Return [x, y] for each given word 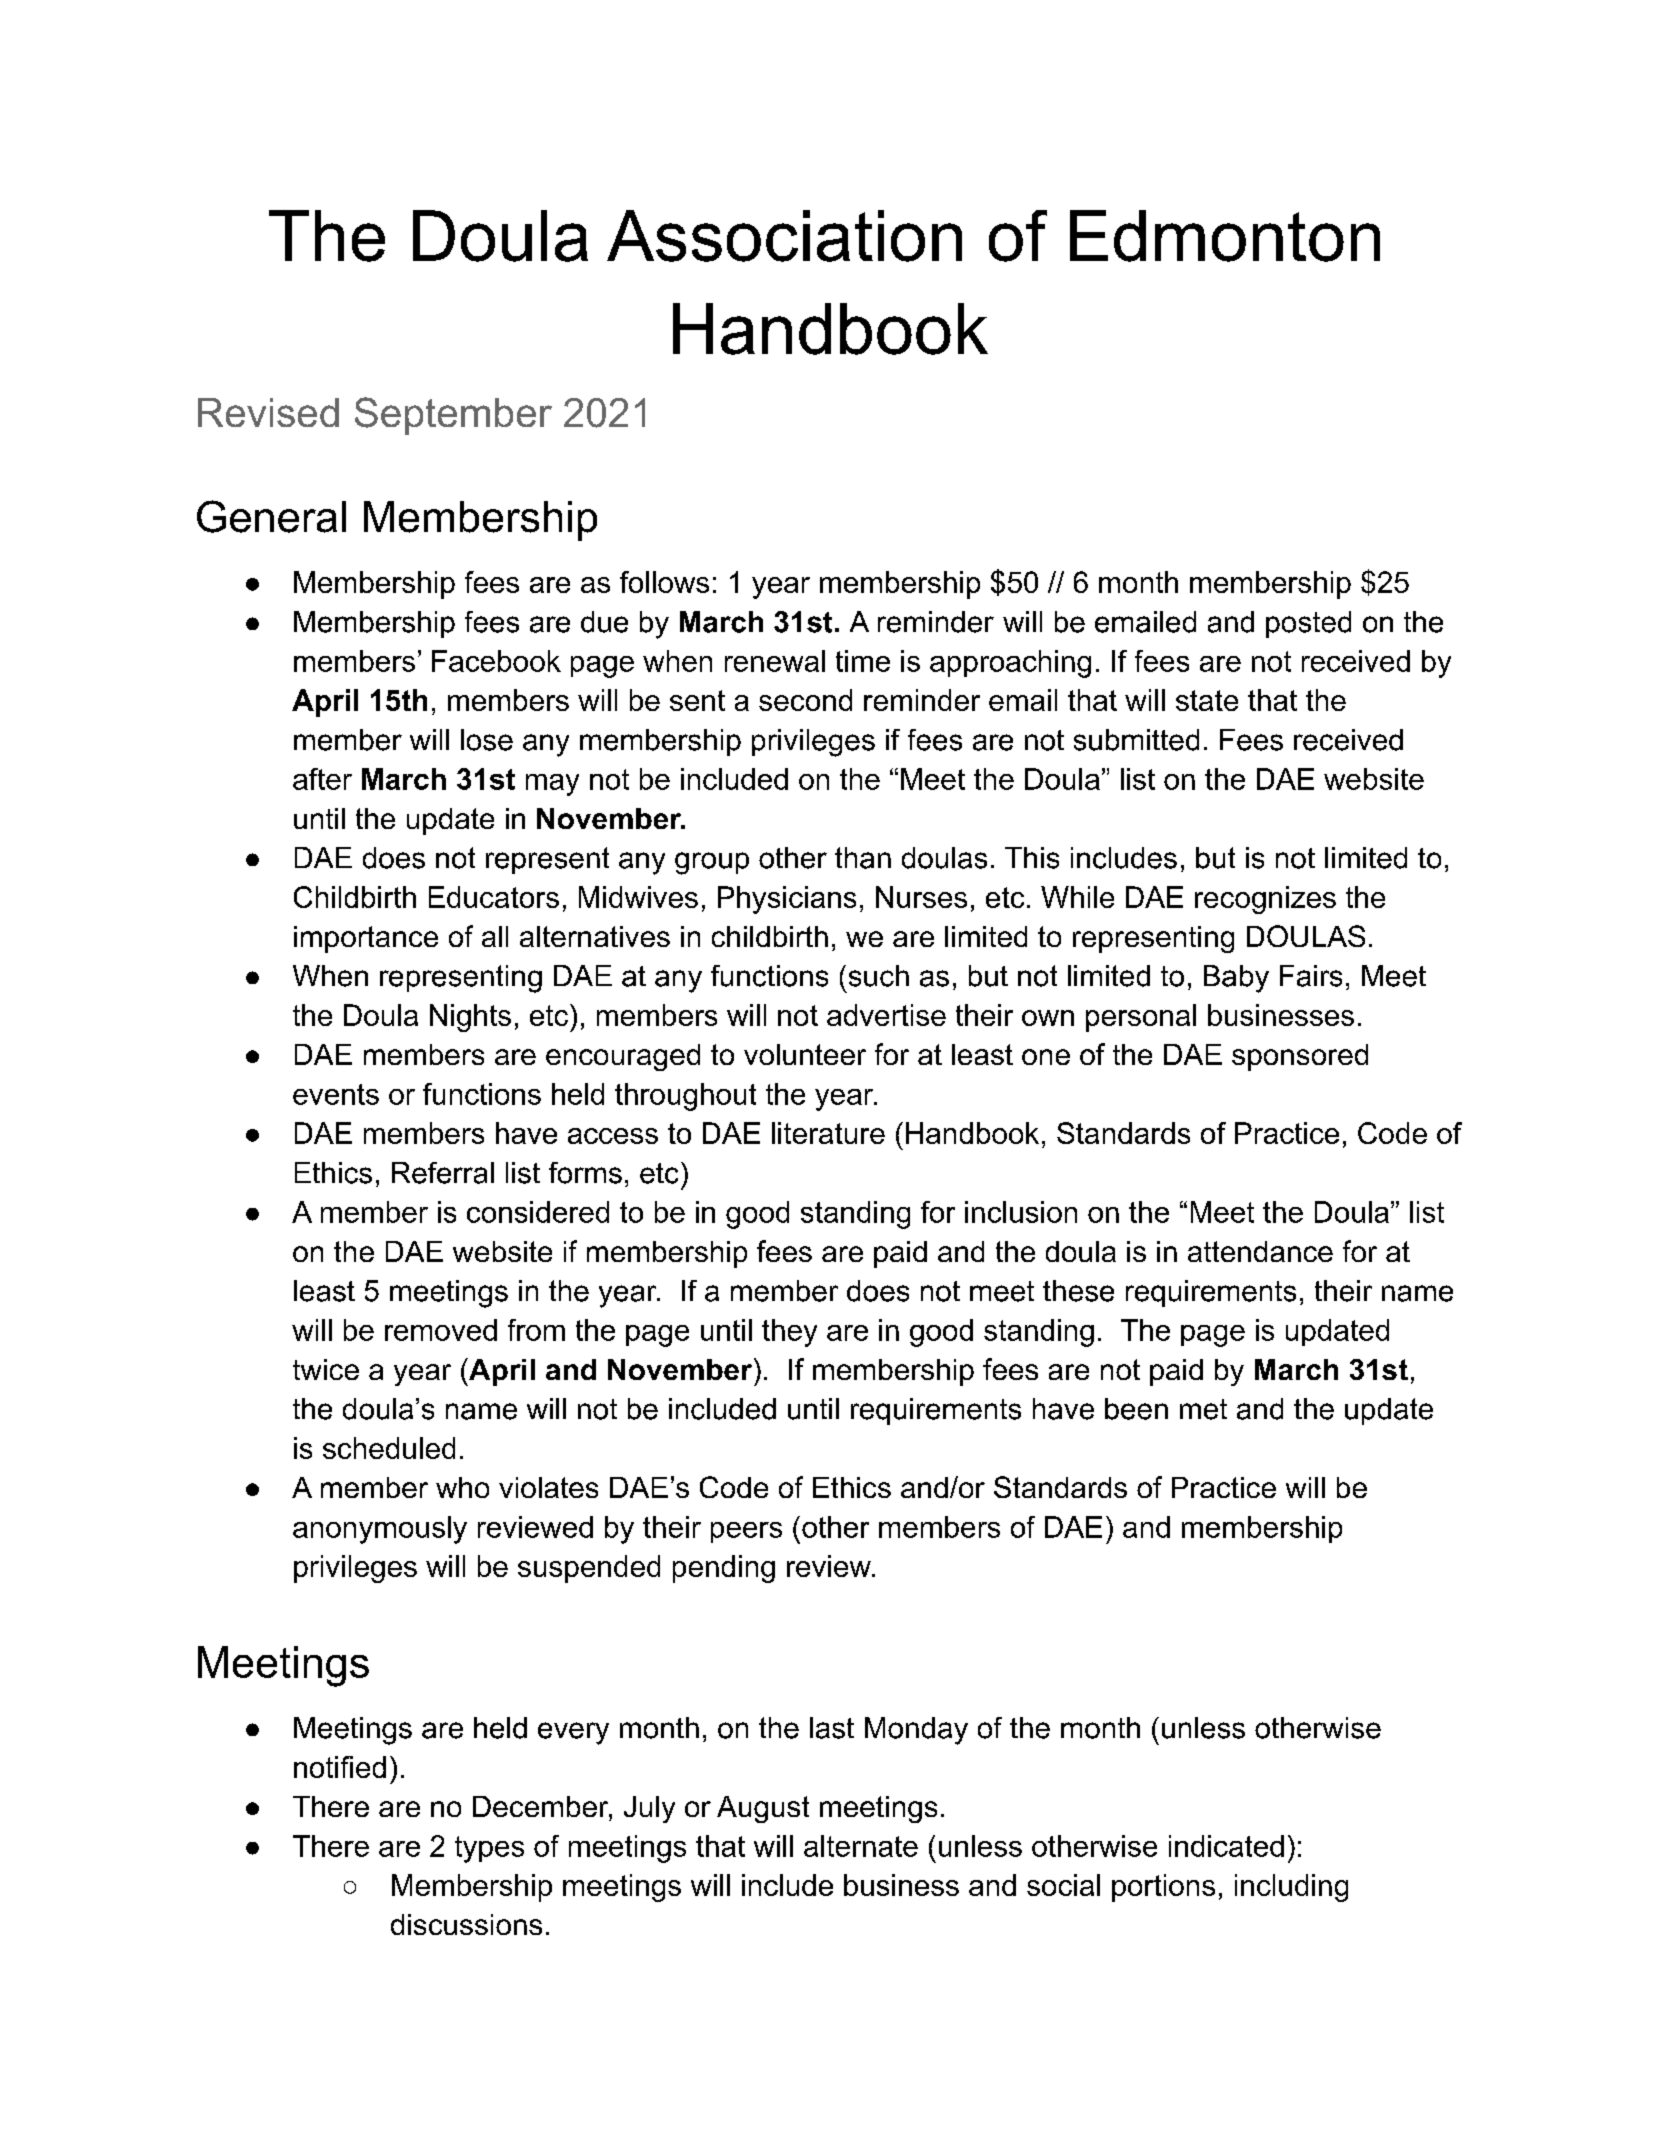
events [336, 1094]
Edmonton [1225, 236]
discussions [466, 1924]
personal [1141, 1018]
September [453, 416]
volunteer [805, 1054]
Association [784, 236]
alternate [861, 1846]
